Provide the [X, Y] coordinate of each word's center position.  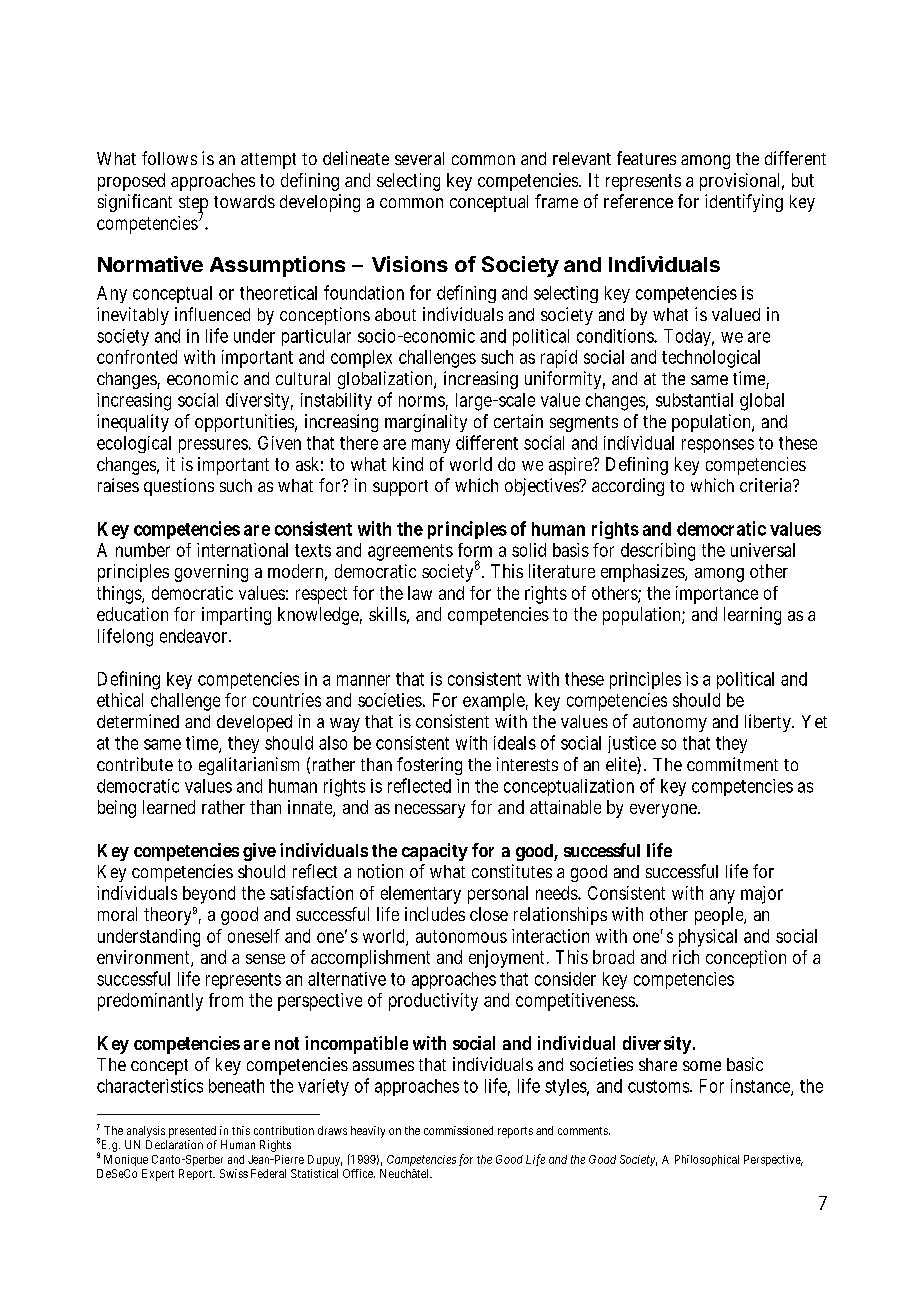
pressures [213, 446]
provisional [742, 182]
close [489, 914]
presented [192, 1132]
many [431, 446]
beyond [209, 895]
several [419, 158]
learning [752, 616]
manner [363, 680]
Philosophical [707, 1160]
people [720, 916]
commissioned [458, 1130]
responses [718, 446]
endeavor [195, 636]
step [193, 205]
